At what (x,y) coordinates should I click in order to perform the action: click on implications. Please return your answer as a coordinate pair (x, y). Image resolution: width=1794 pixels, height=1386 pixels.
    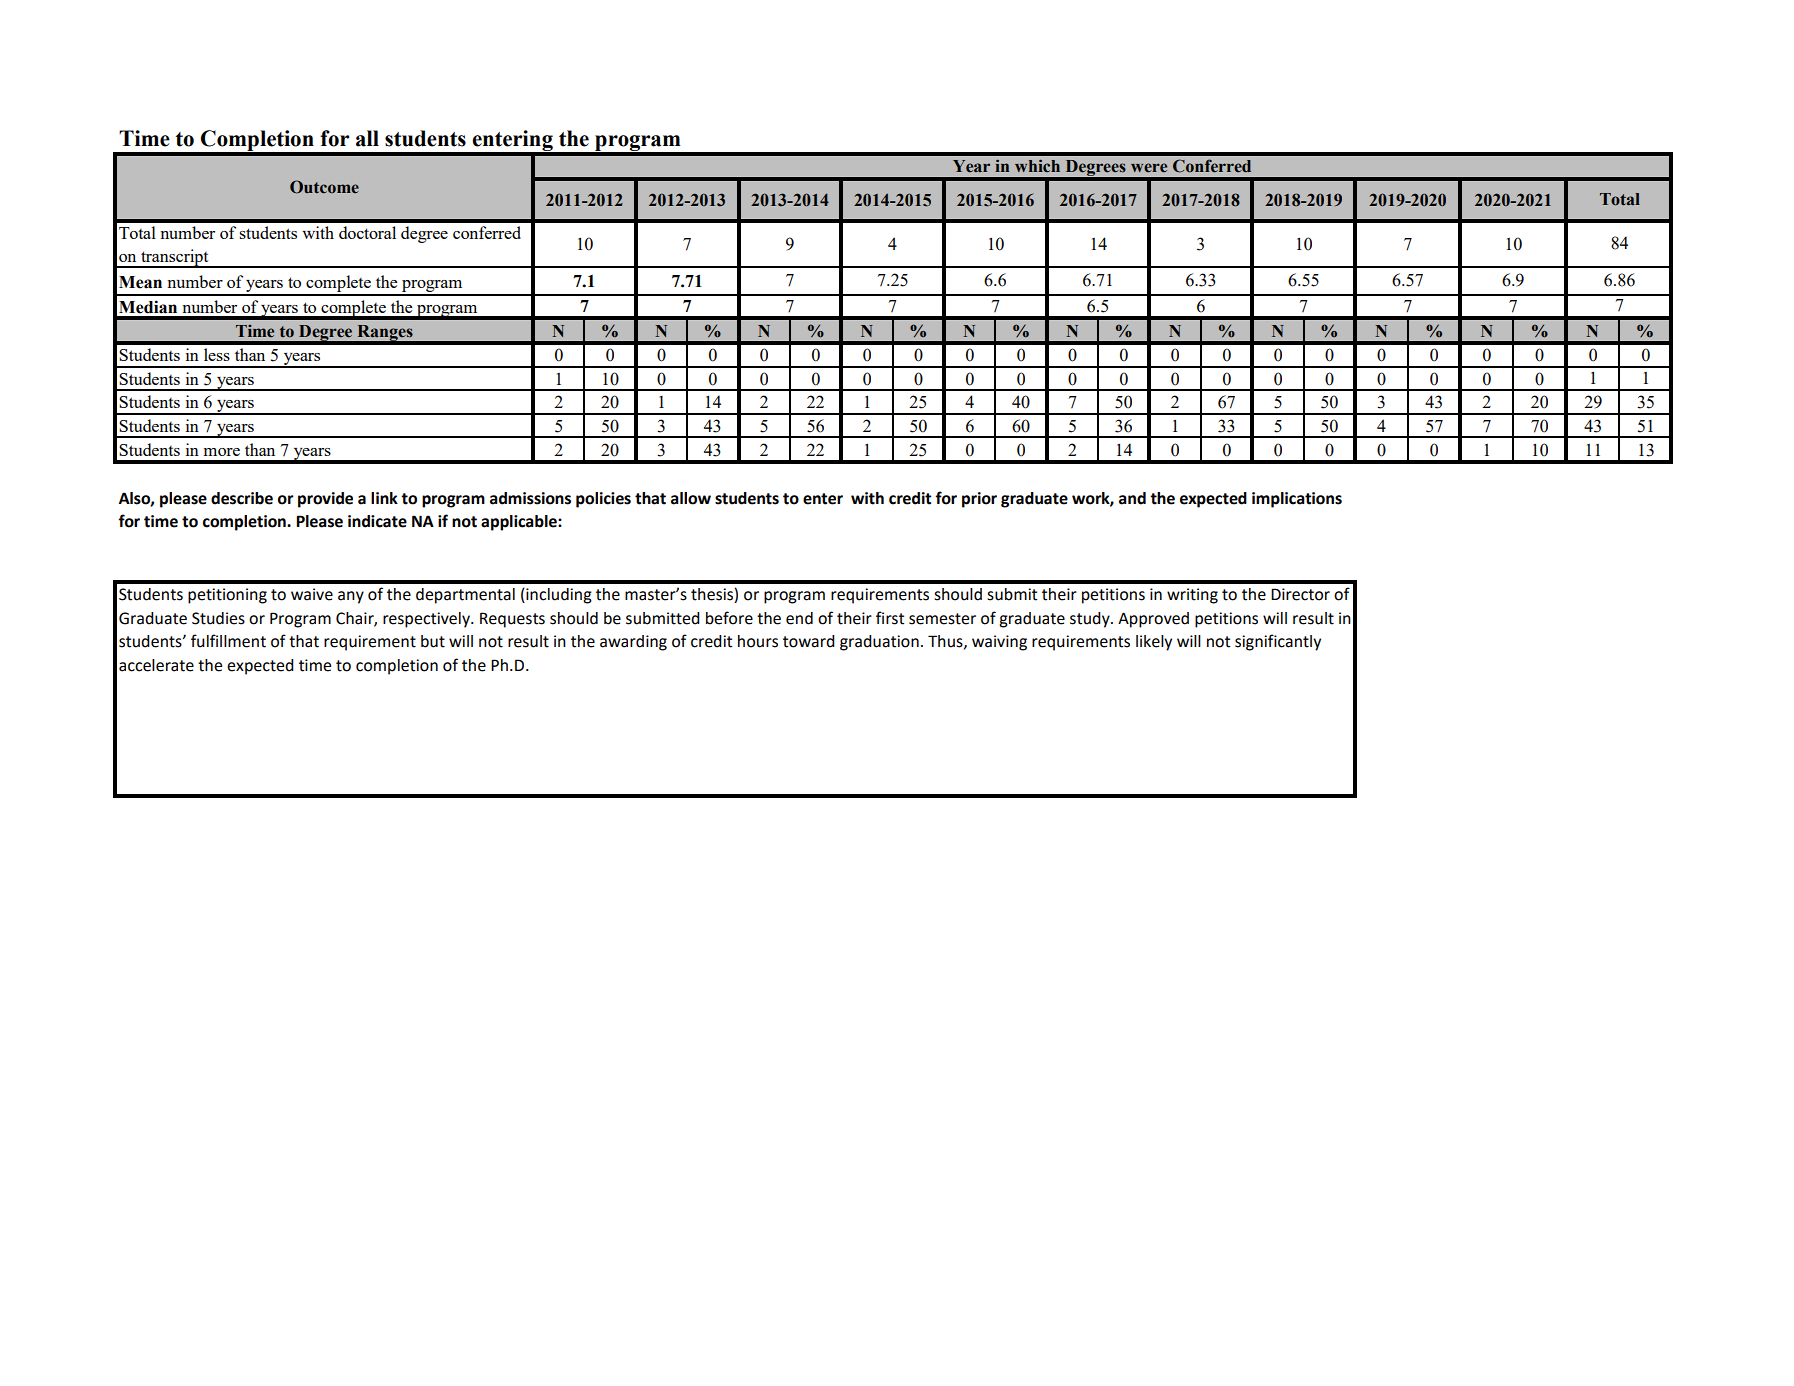
    Looking at the image, I should click on (1297, 500).
